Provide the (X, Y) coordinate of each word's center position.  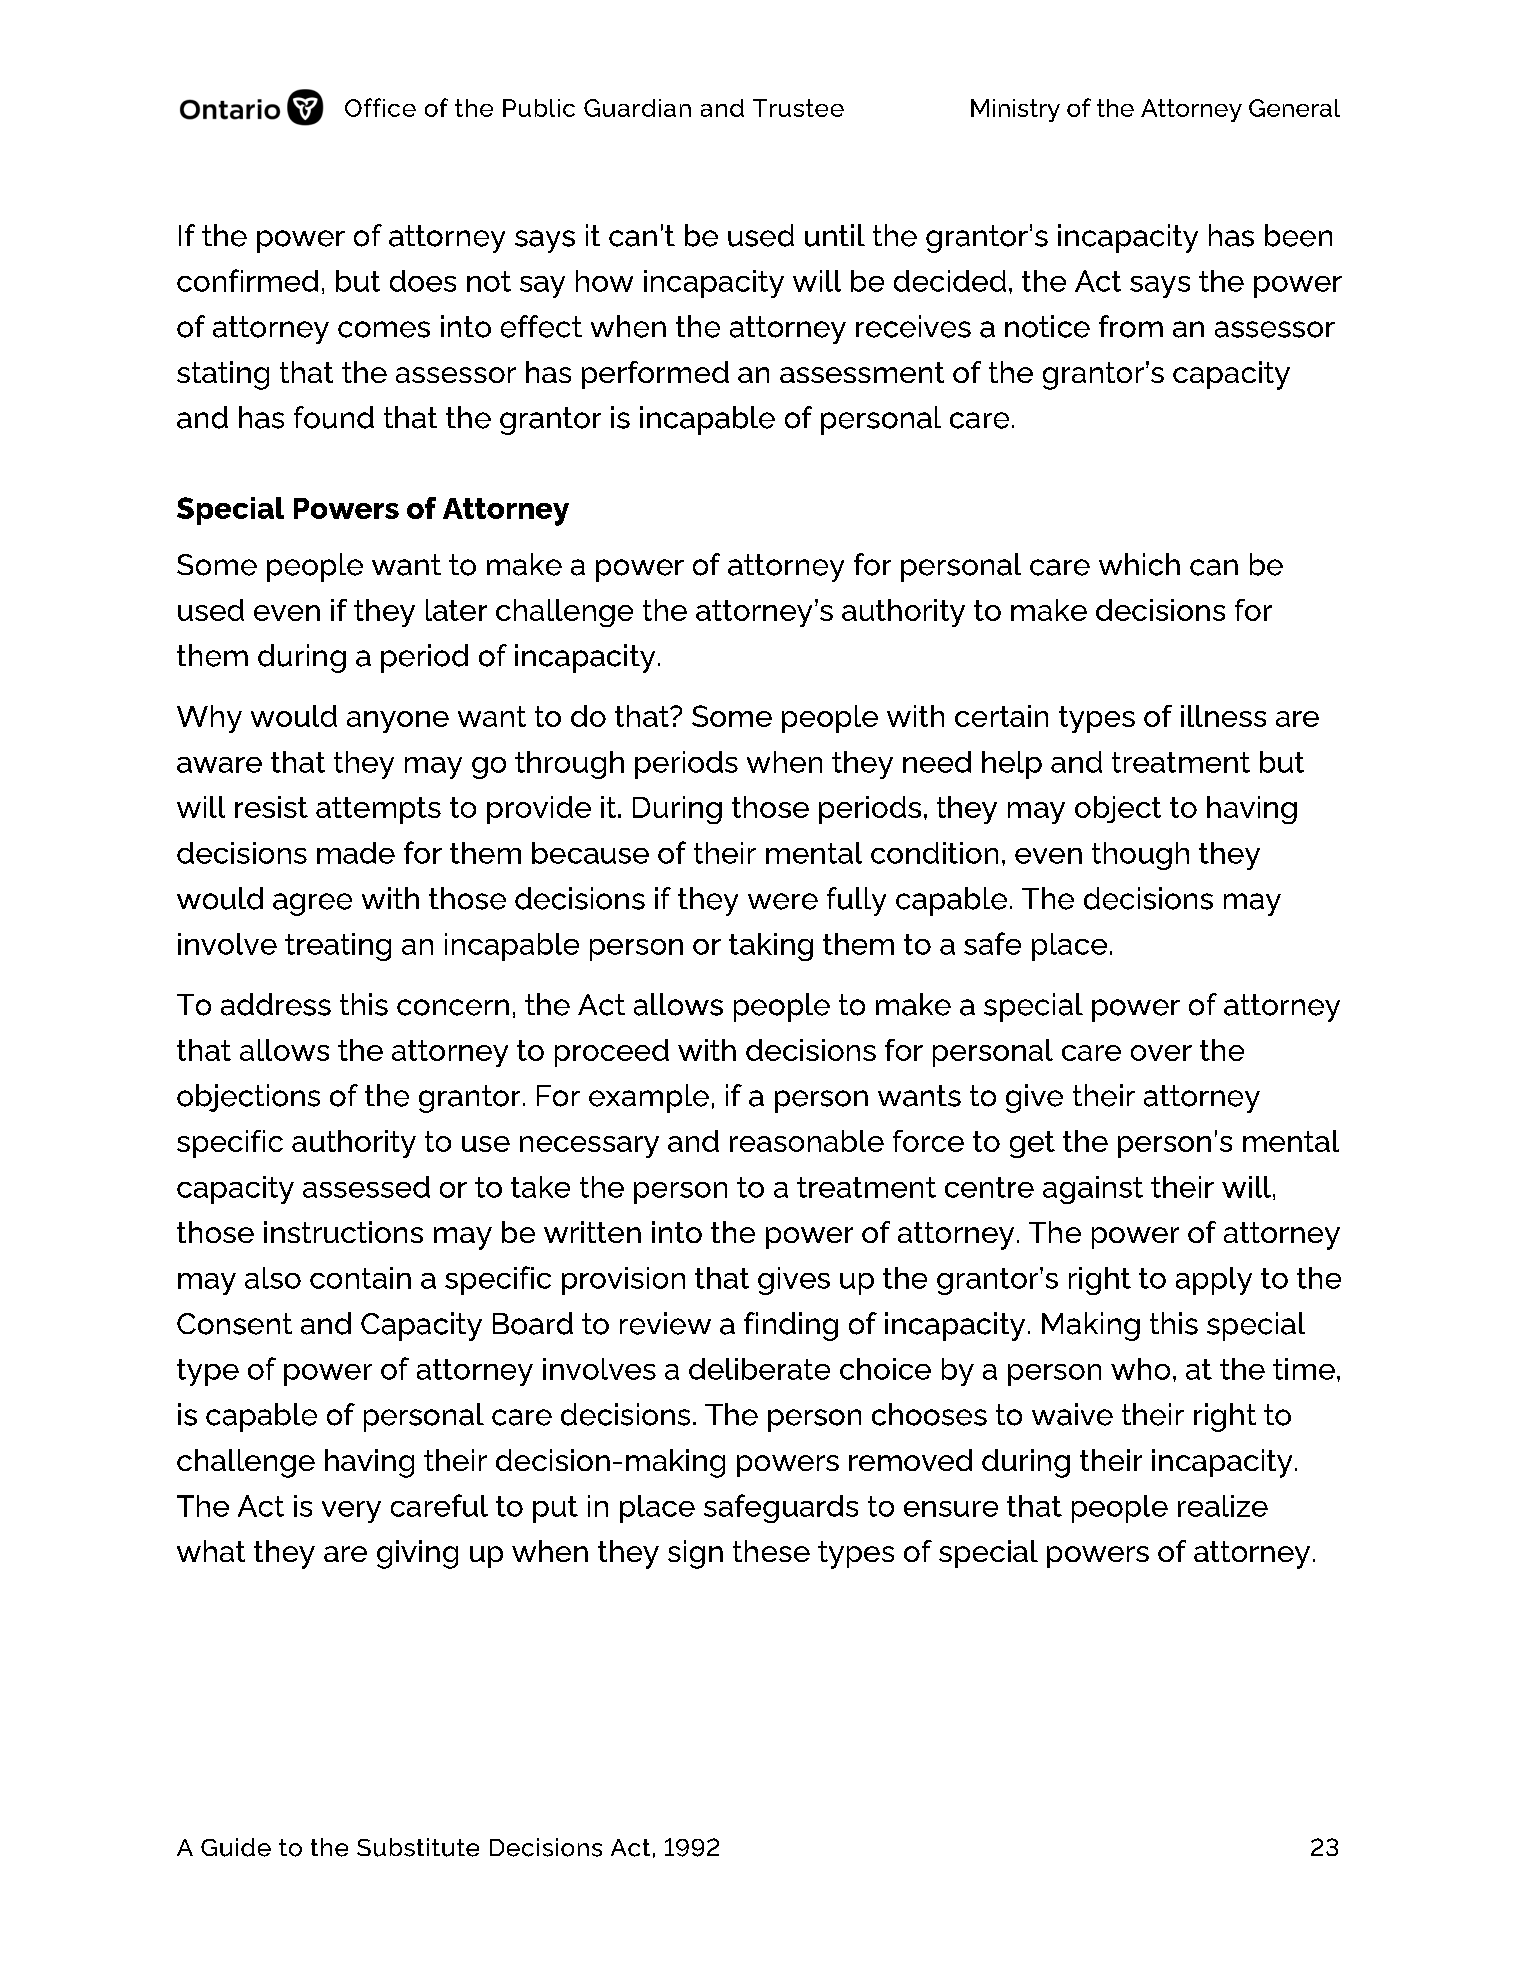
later (456, 610)
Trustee (798, 108)
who (1140, 1369)
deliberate (759, 1369)
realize (1223, 1506)
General (1294, 108)
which (1139, 564)
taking (771, 947)
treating (338, 947)
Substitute (418, 1847)
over (1161, 1053)
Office (380, 107)
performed (655, 375)
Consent (234, 1324)
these (771, 1551)
